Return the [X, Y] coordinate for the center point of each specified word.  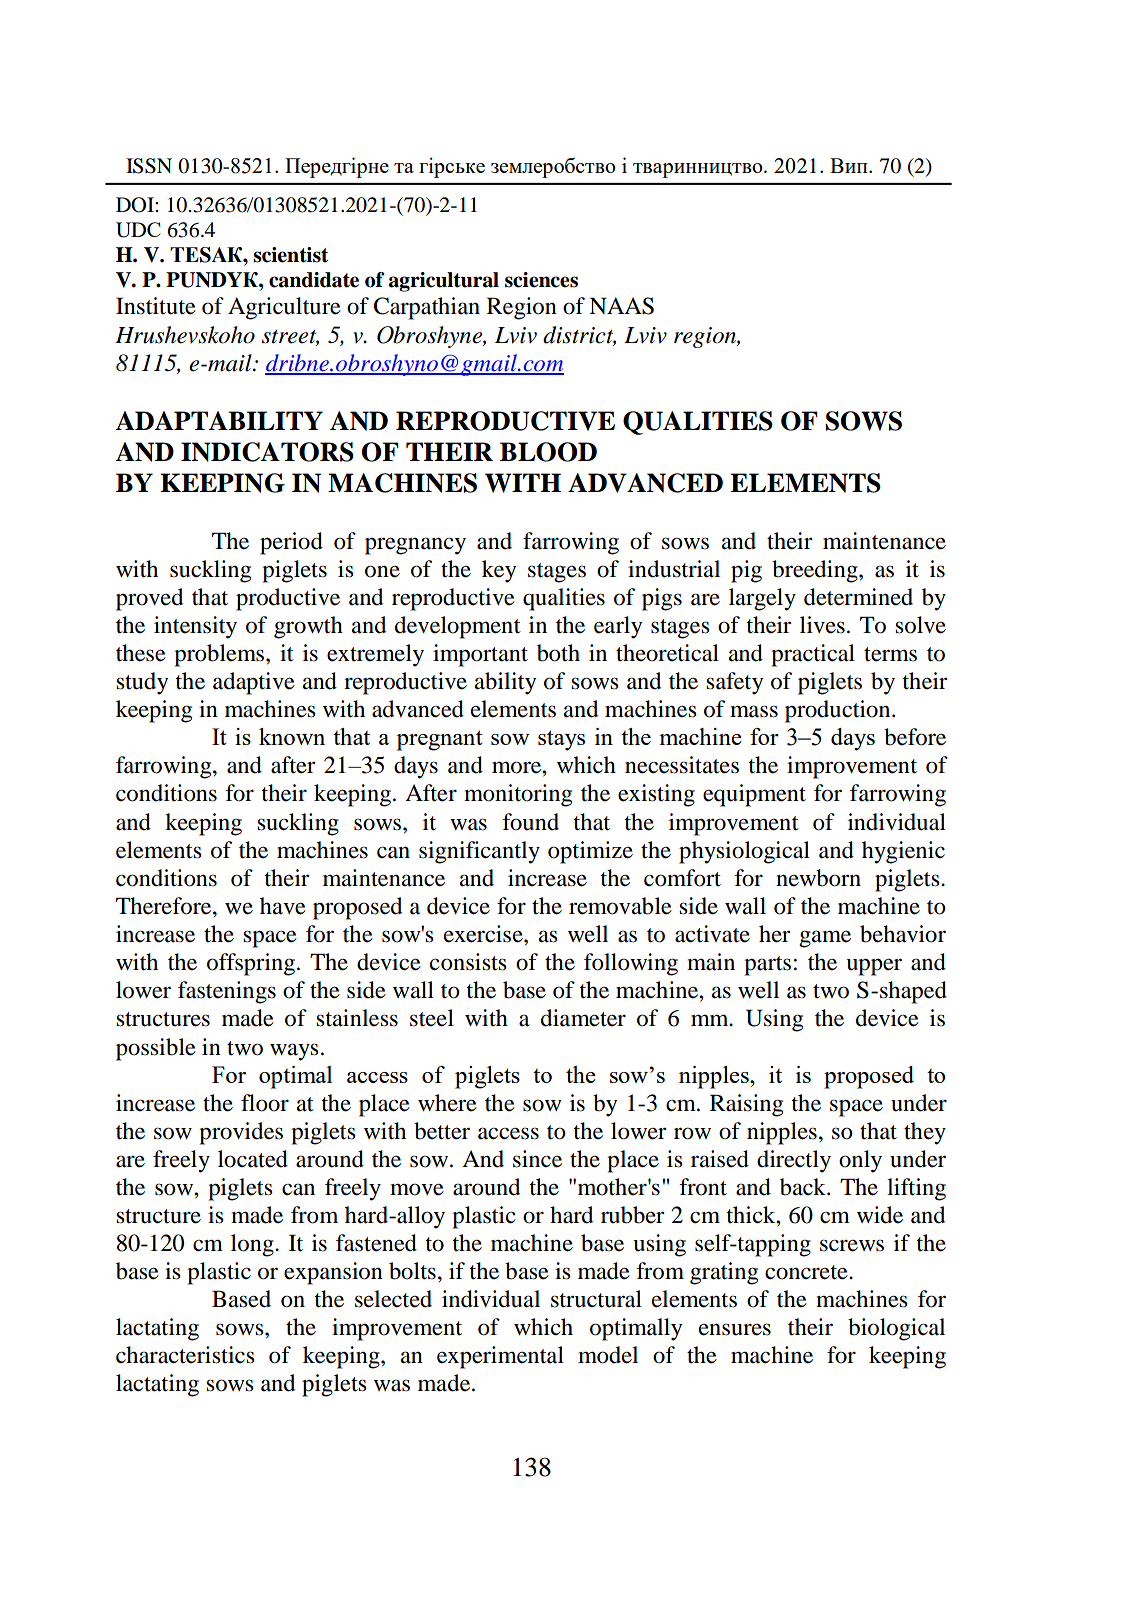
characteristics [185, 1355]
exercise [484, 934]
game [825, 939]
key [499, 571]
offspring [252, 964]
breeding [816, 571]
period [291, 543]
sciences [541, 280]
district [579, 335]
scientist [290, 255]
